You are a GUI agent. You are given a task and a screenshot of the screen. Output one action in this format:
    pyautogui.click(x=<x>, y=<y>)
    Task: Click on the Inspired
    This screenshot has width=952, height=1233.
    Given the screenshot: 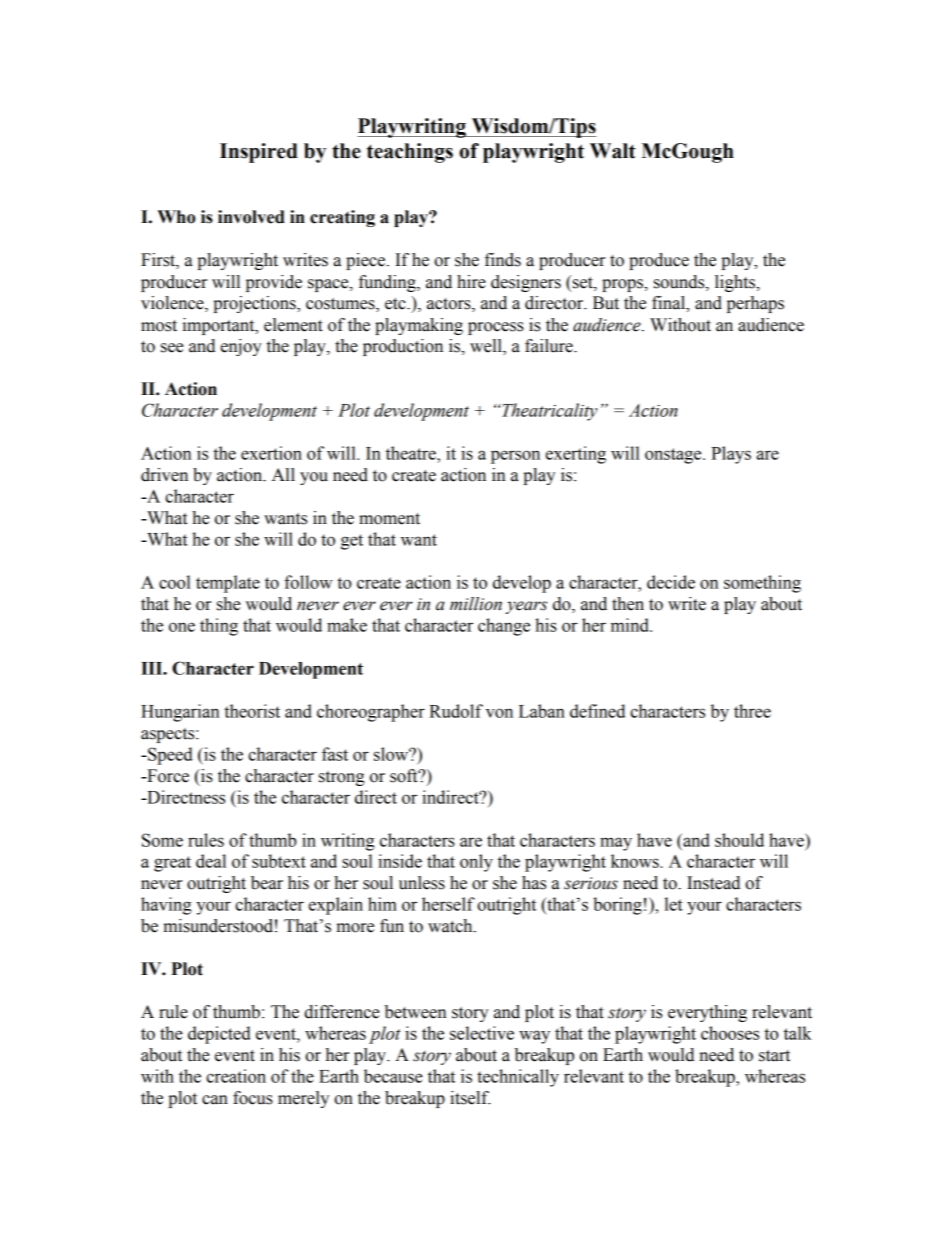 What is the action you would take?
    pyautogui.click(x=259, y=153)
